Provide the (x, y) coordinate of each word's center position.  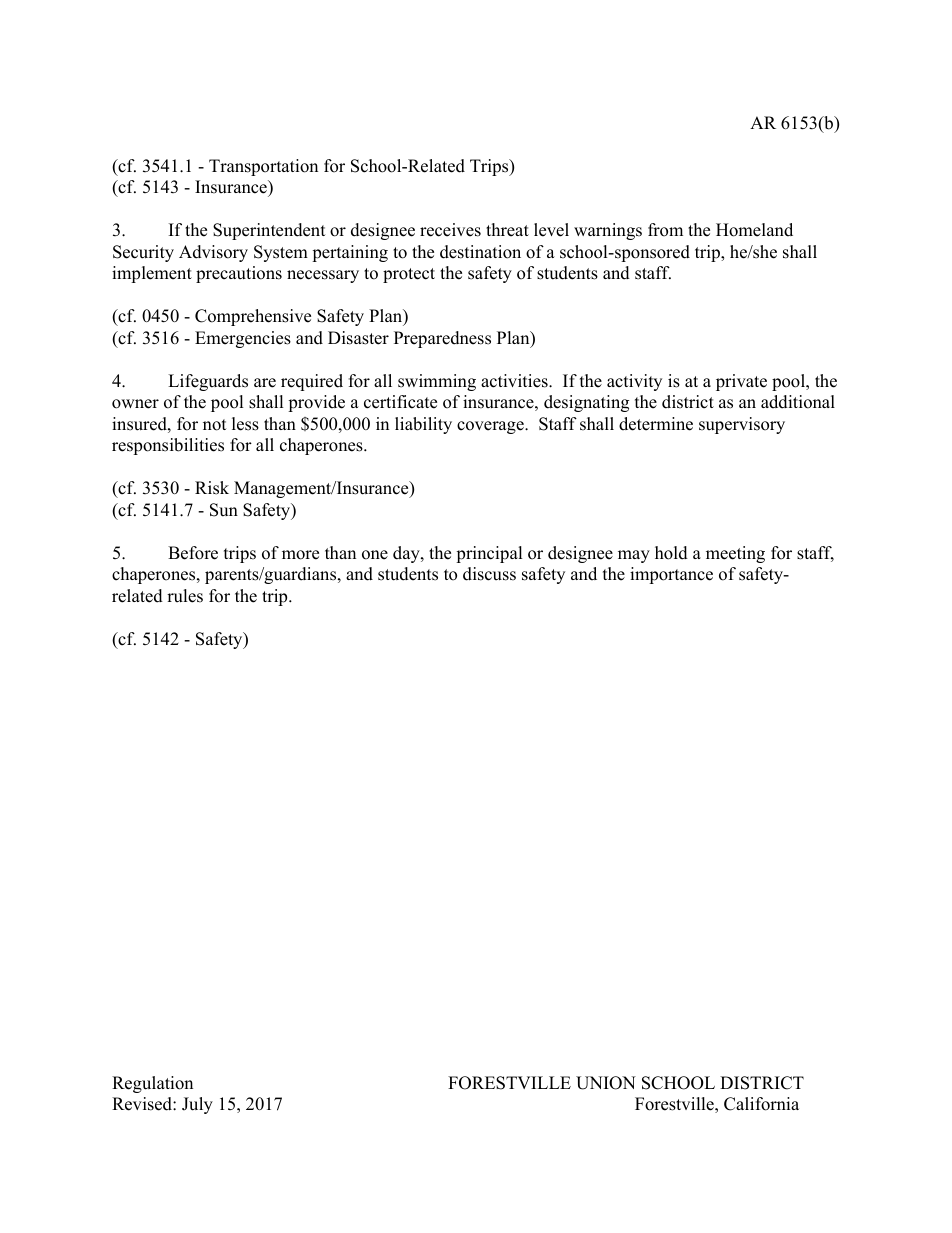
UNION (606, 1083)
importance (671, 575)
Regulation (152, 1084)
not (215, 425)
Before (193, 553)
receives (450, 230)
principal (489, 554)
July (197, 1105)
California (761, 1104)
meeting (735, 554)
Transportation (263, 167)
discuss (489, 574)
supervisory (742, 425)
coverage (491, 427)
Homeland (754, 230)
